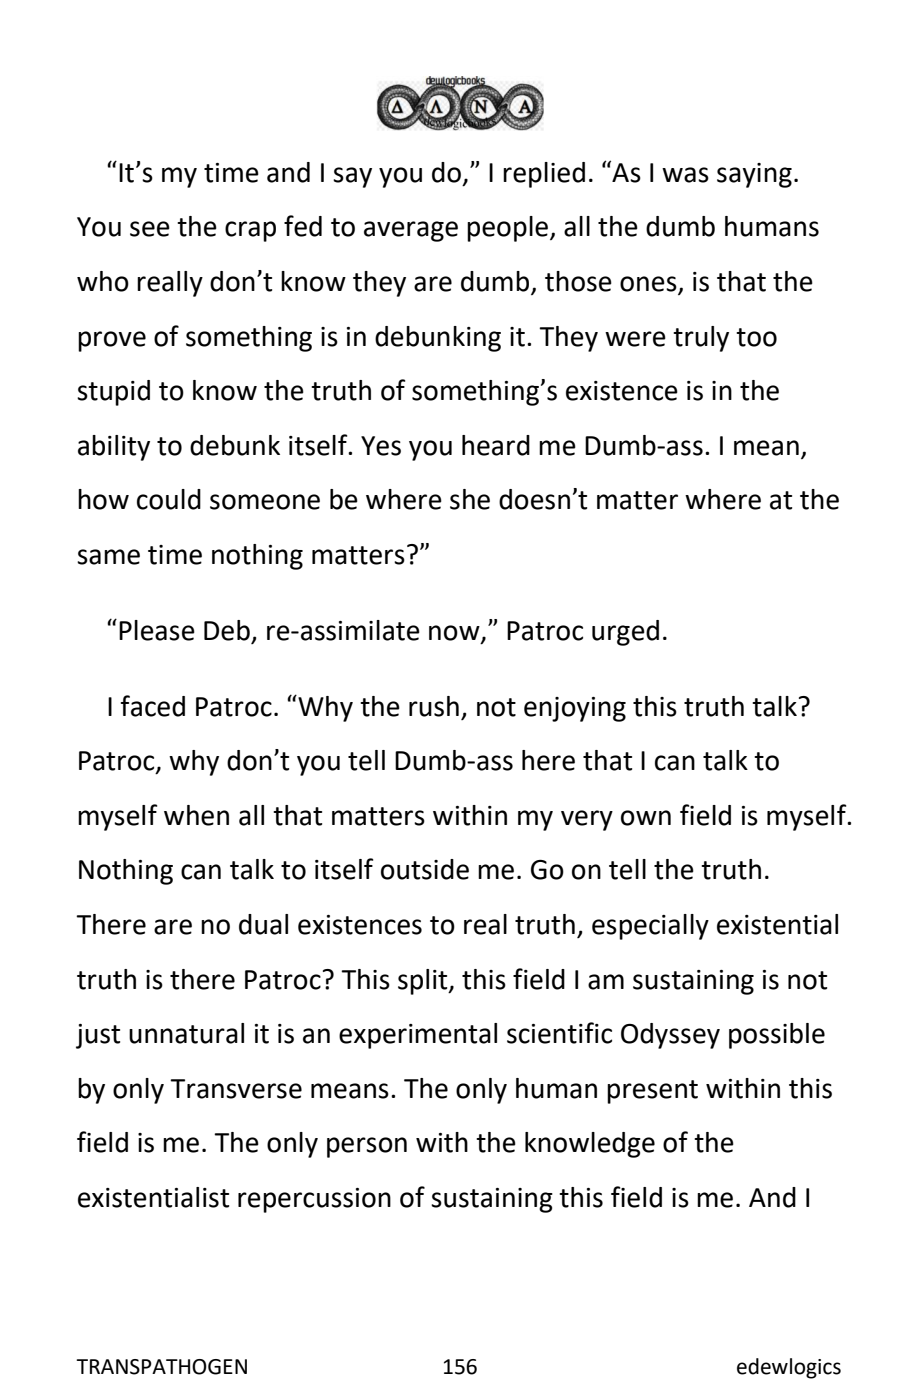 The width and height of the image is (920, 1380). I want to click on truly, so click(701, 339).
